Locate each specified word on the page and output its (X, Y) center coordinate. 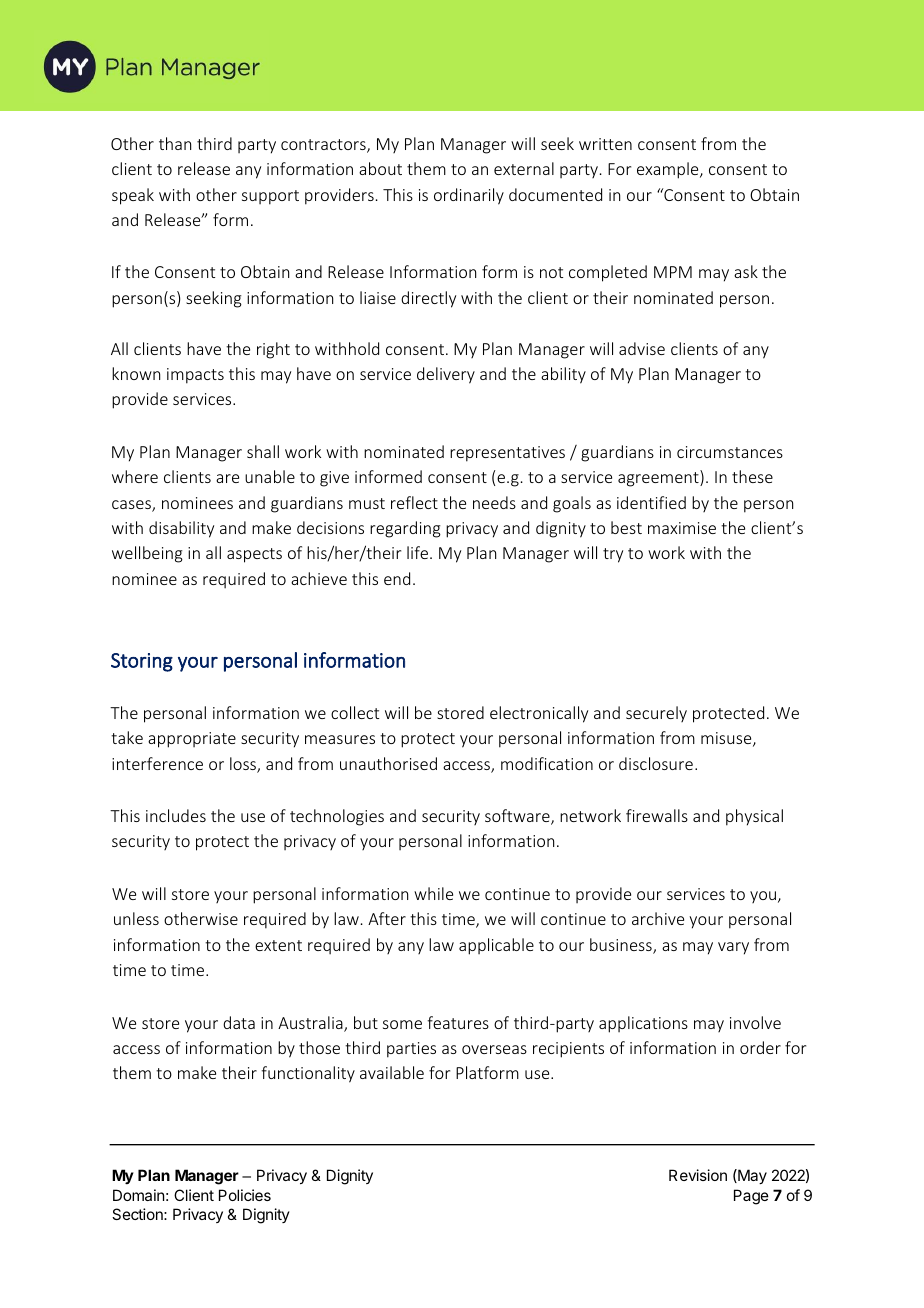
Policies (245, 1195)
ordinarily (469, 196)
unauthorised (388, 763)
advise (642, 348)
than (175, 143)
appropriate (192, 740)
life (419, 552)
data (239, 1022)
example (669, 170)
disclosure (656, 763)
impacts (195, 376)
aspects (254, 555)
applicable (496, 946)
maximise (682, 528)
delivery (446, 375)
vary (733, 948)
